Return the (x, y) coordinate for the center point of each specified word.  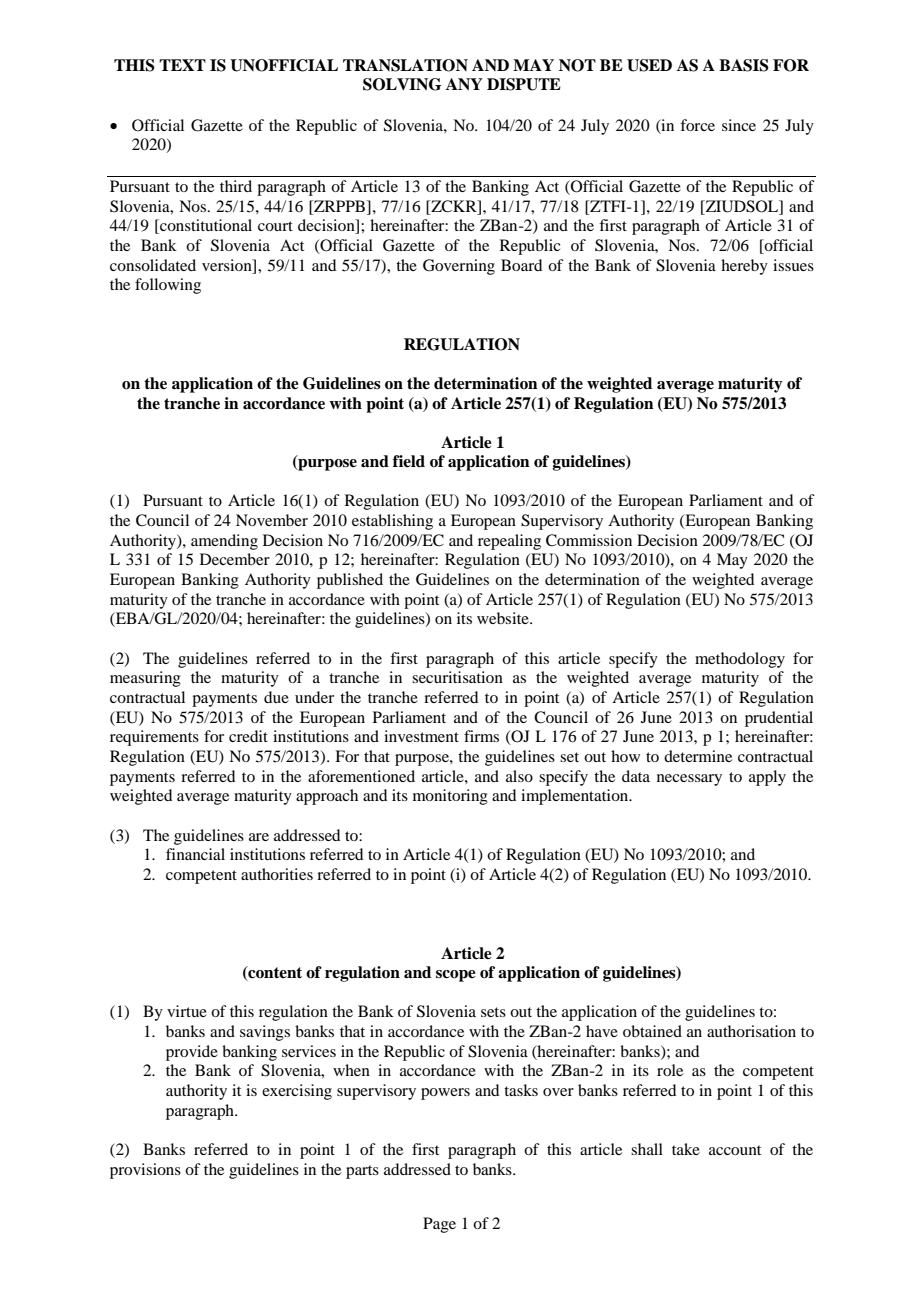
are (259, 837)
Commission (589, 540)
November (272, 520)
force (697, 125)
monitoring (450, 797)
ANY (464, 84)
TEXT (182, 65)
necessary (689, 780)
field (409, 461)
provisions (145, 1171)
